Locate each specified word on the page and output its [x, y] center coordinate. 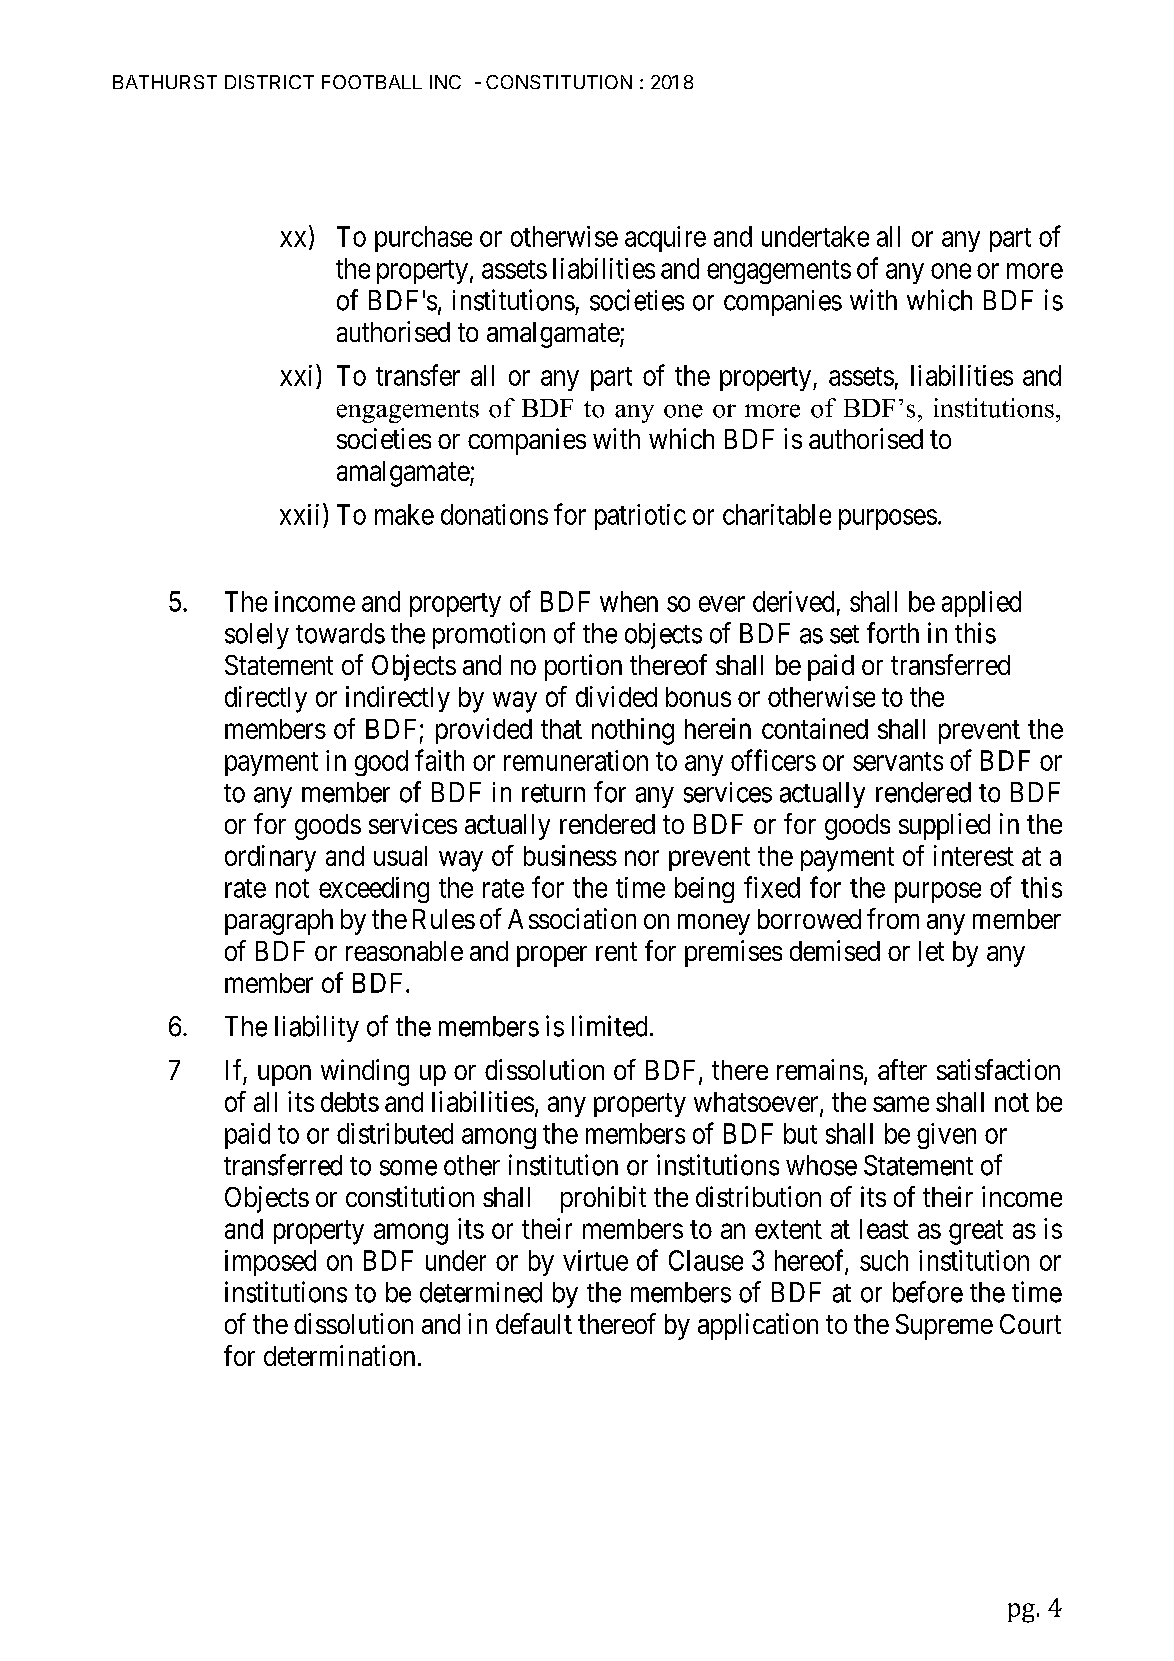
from [893, 918]
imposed [270, 1263]
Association [572, 918]
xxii [302, 514]
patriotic [640, 517]
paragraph [279, 922]
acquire [665, 239]
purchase [423, 239]
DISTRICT [269, 82]
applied [981, 604]
